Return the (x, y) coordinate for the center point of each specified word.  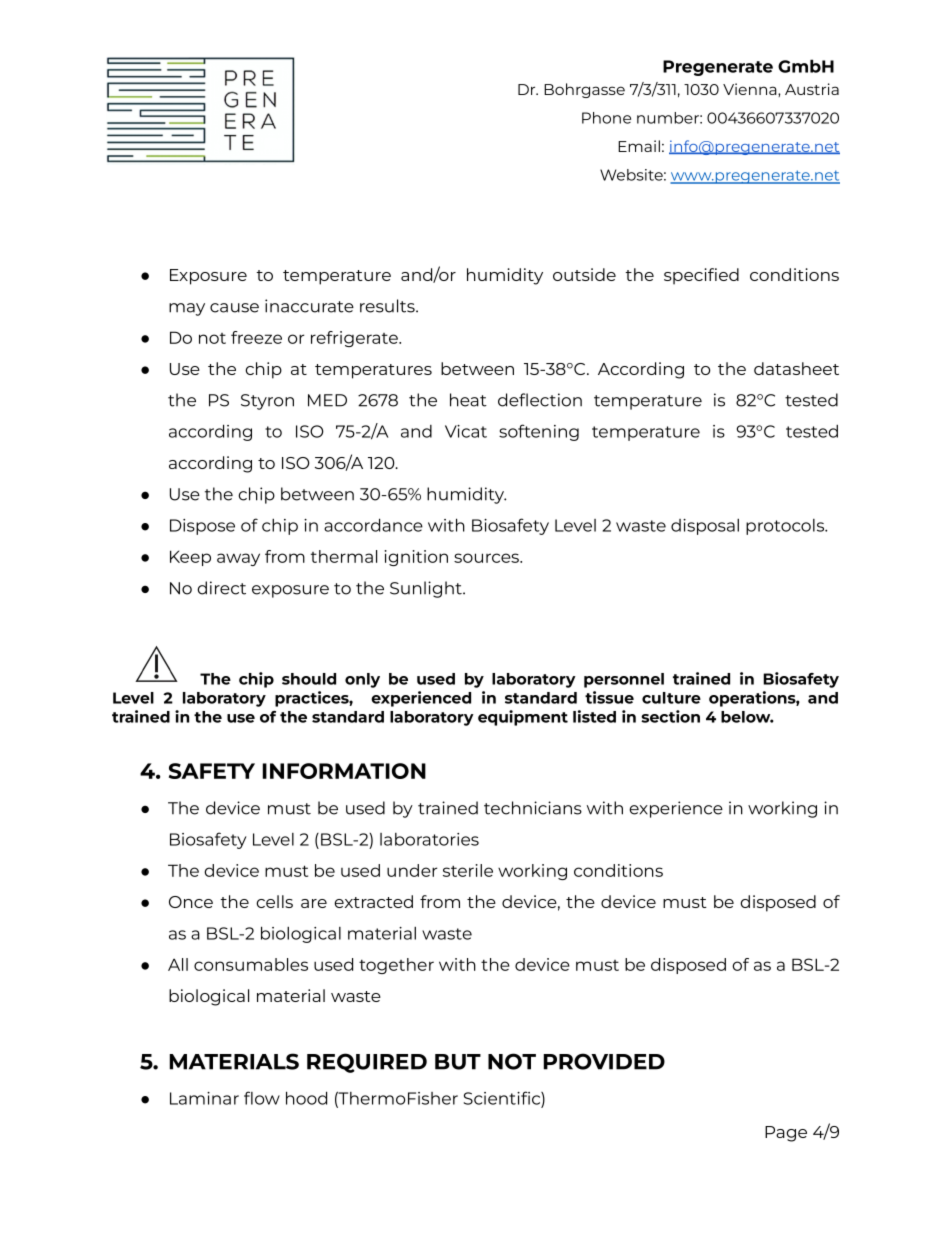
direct (221, 588)
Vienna (751, 90)
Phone (606, 118)
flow (262, 1098)
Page (786, 1134)
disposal (705, 527)
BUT (458, 1062)
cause (234, 308)
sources (487, 558)
